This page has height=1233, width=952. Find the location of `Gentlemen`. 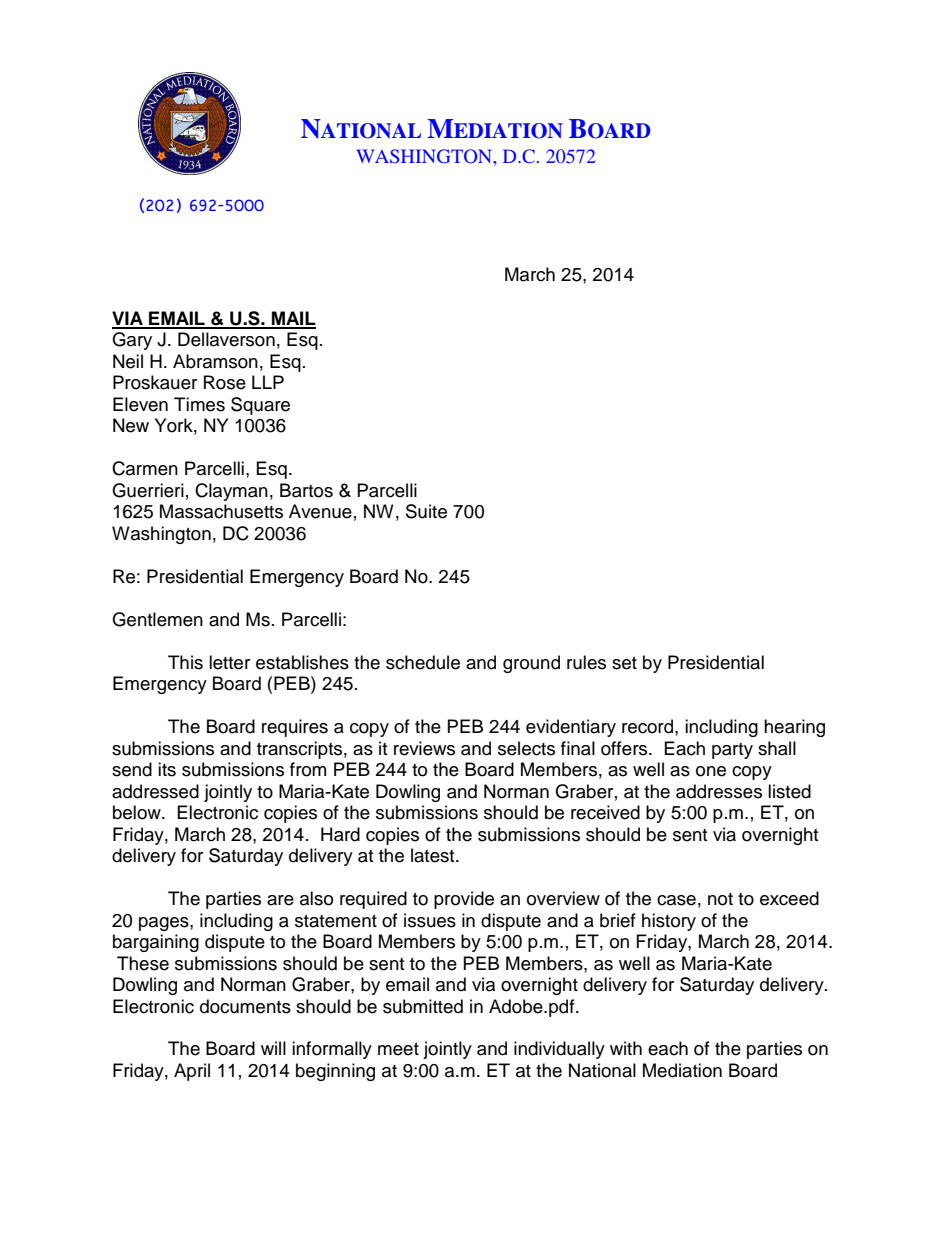

Gentlemen is located at coordinates (157, 619).
